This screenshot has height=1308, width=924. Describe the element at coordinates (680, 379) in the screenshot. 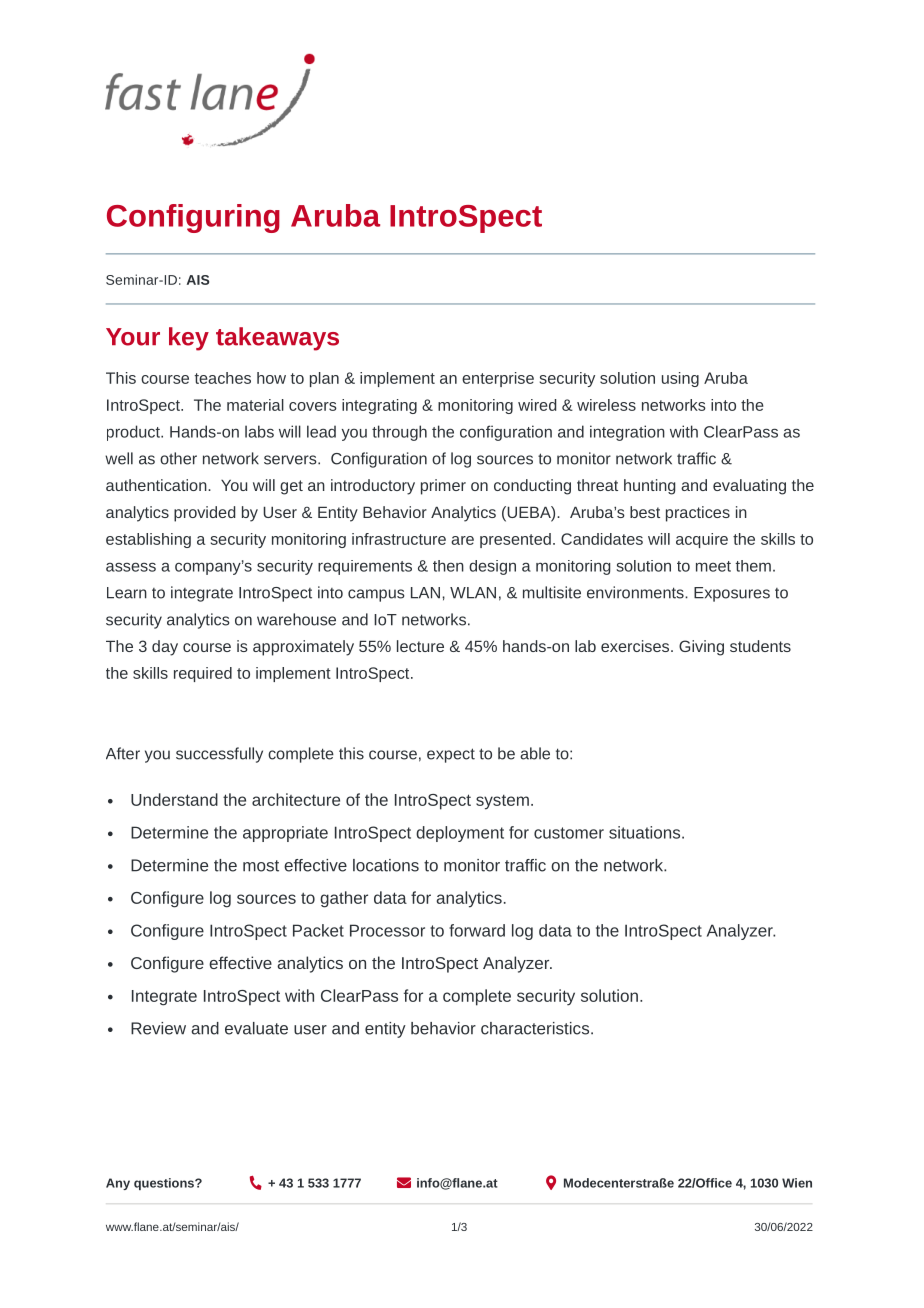

I see `using` at that location.
